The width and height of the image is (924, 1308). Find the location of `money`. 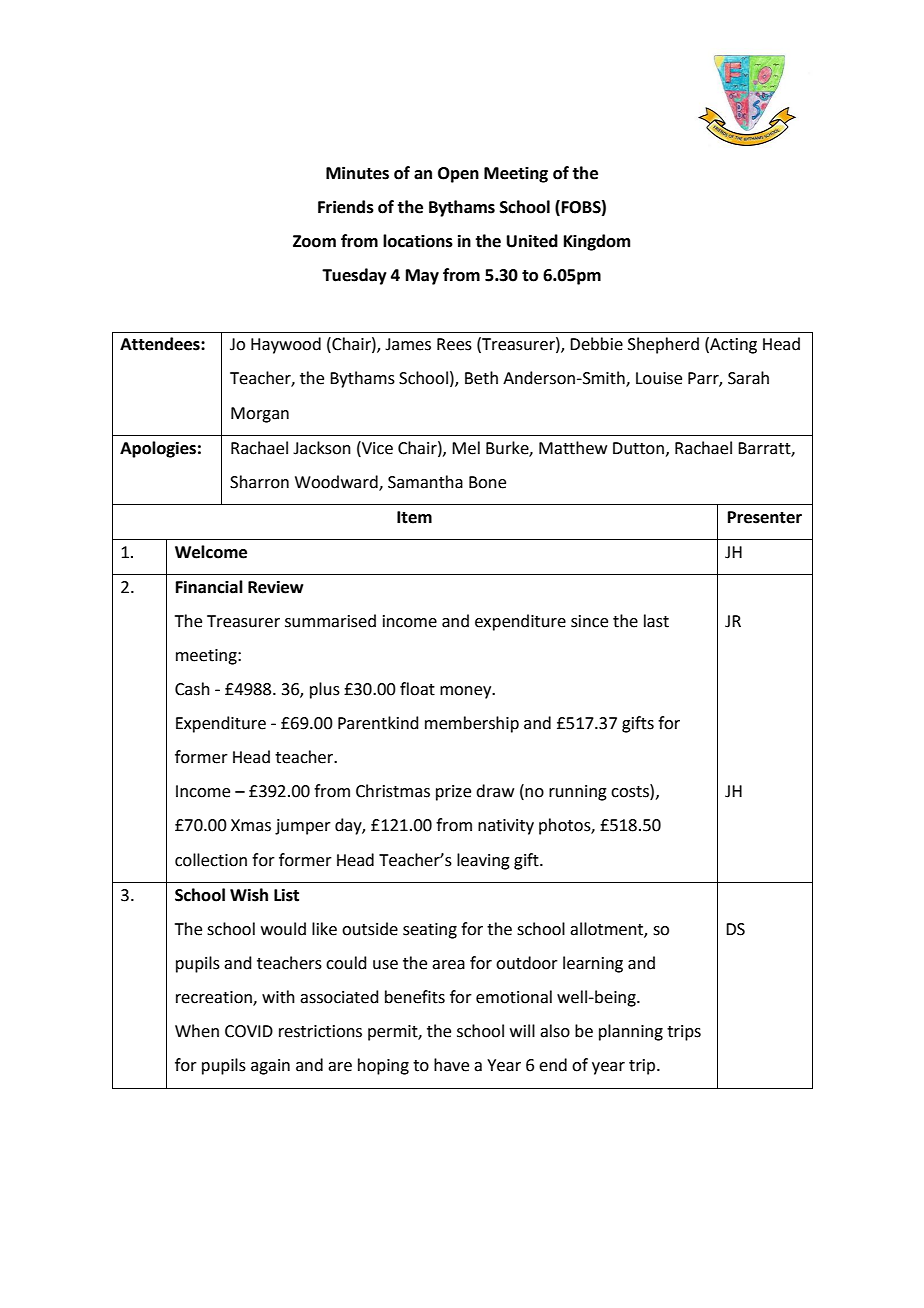

money is located at coordinates (467, 692).
